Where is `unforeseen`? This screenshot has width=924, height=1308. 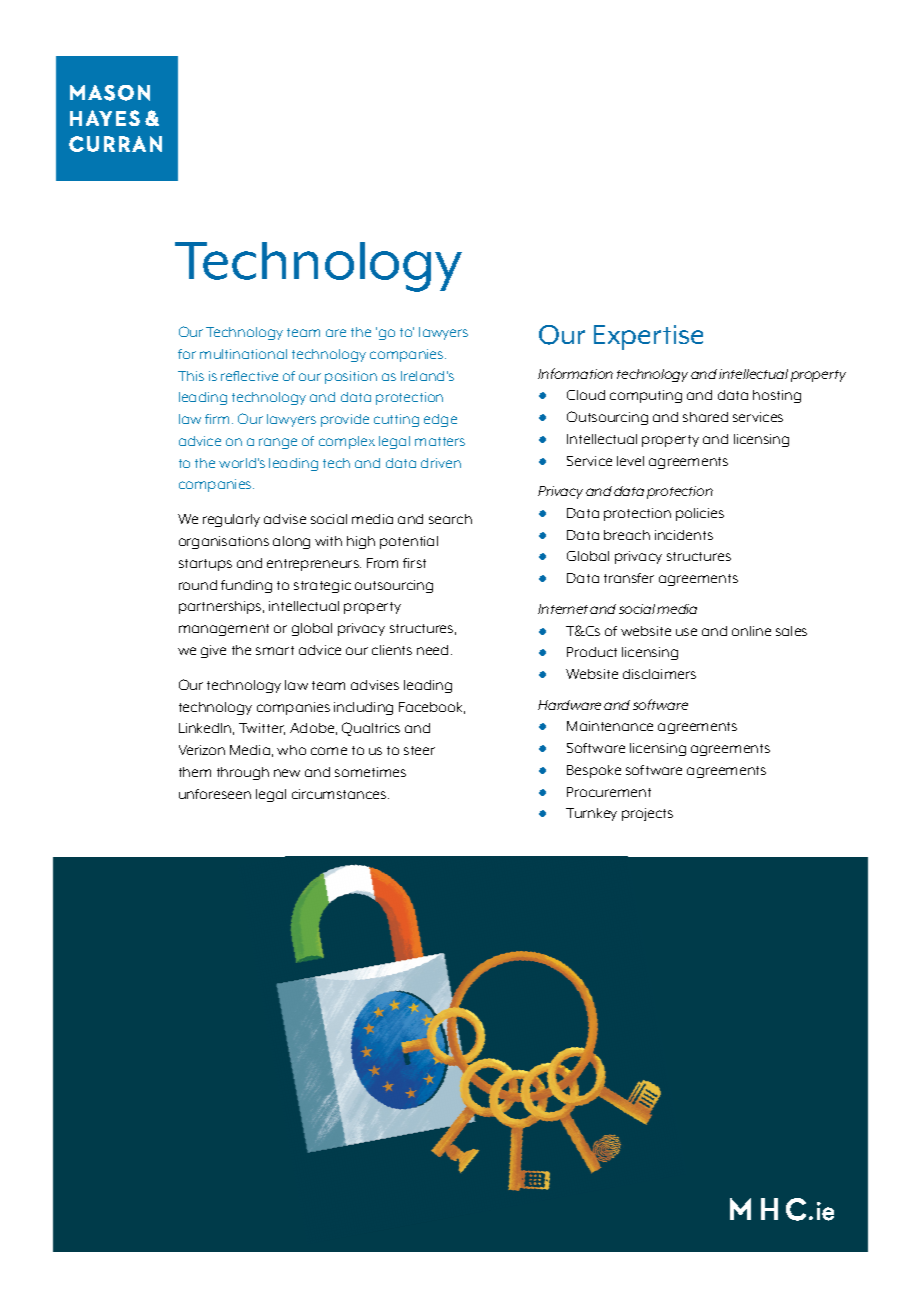
unforeseen is located at coordinates (215, 794).
